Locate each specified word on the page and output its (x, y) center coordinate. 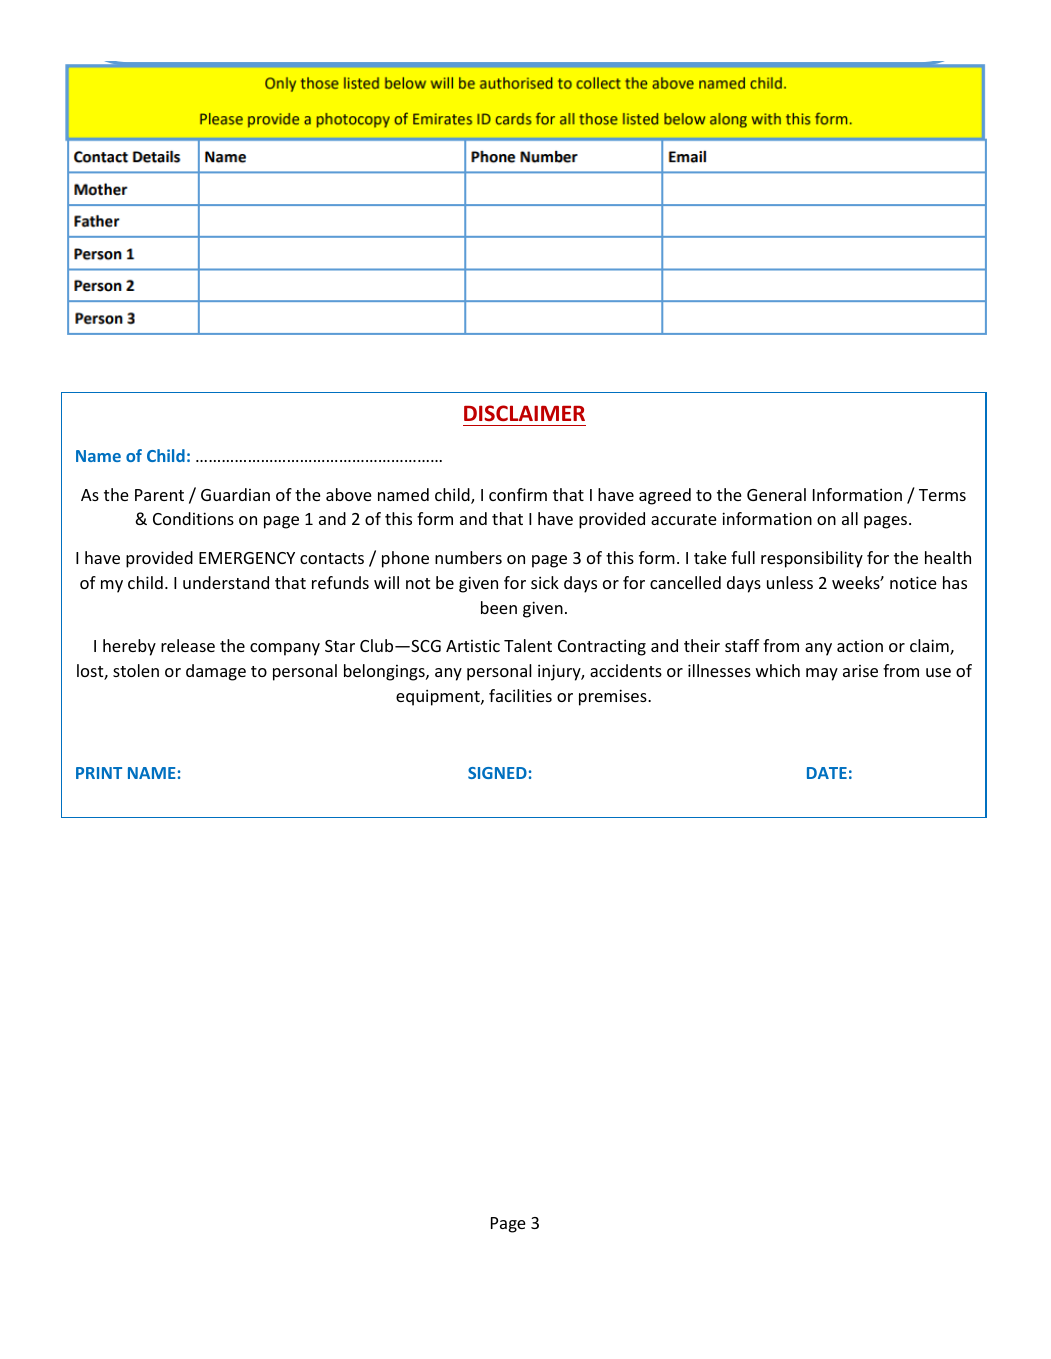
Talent (528, 645)
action (860, 645)
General (776, 494)
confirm (518, 494)
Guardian (235, 494)
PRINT (99, 773)
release (188, 645)
